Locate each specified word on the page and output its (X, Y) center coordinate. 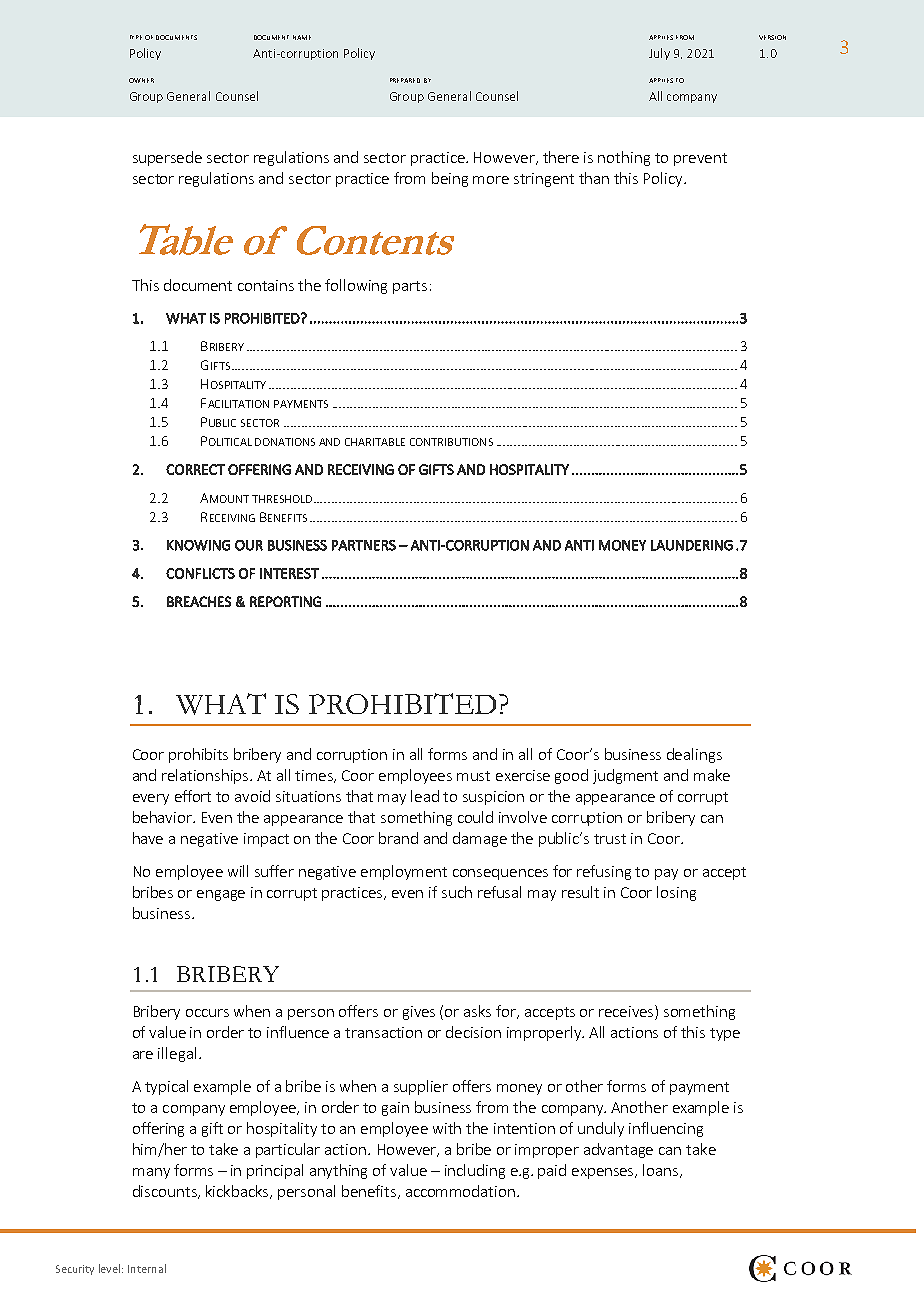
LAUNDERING (692, 545)
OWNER (141, 80)
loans (662, 1171)
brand (398, 838)
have (148, 838)
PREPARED (405, 80)
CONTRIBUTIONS (451, 442)
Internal (147, 1268)
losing (676, 893)
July (659, 54)
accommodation (460, 1191)
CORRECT (195, 469)
